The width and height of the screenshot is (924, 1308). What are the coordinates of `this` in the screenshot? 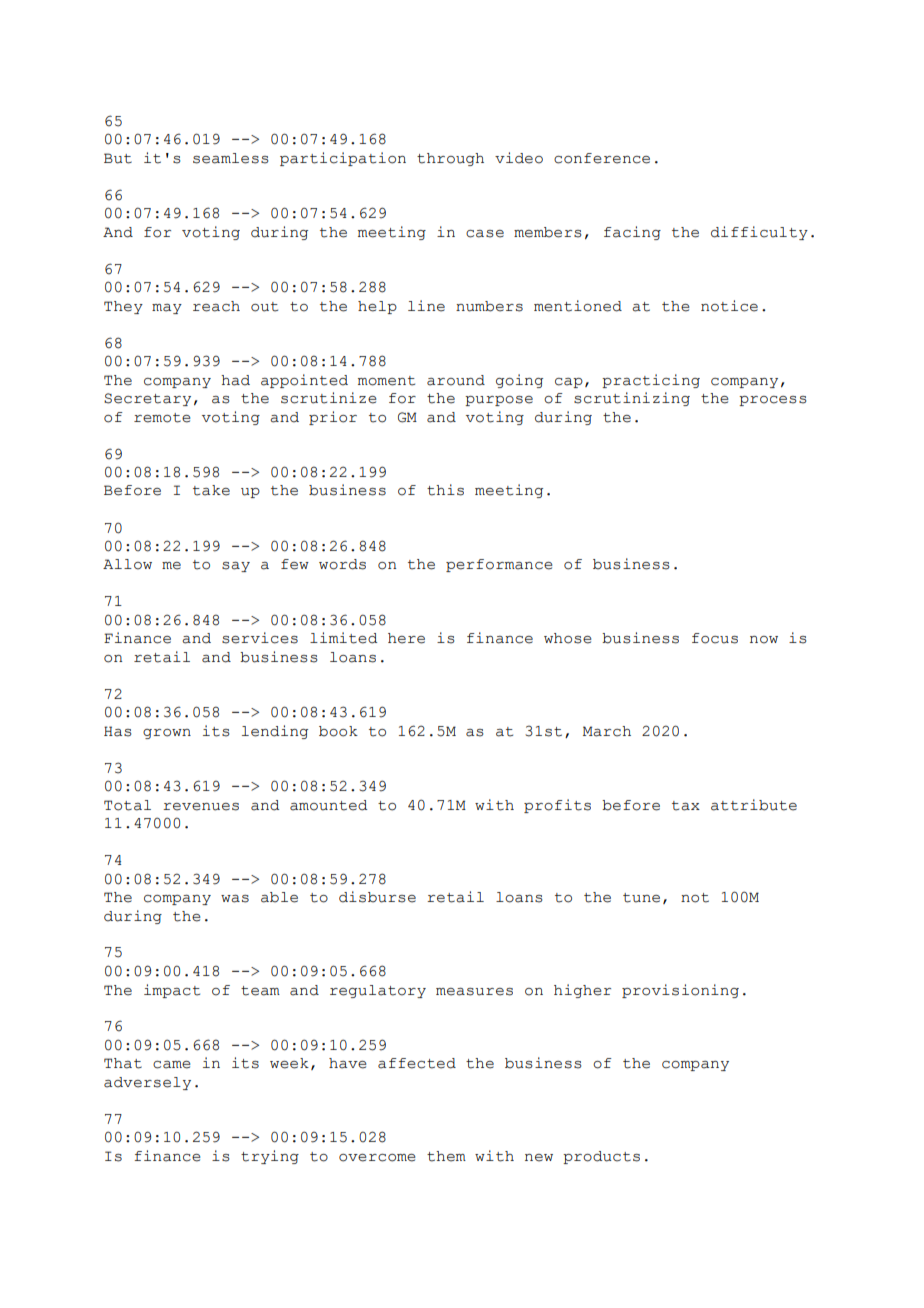 It's located at (445, 490).
